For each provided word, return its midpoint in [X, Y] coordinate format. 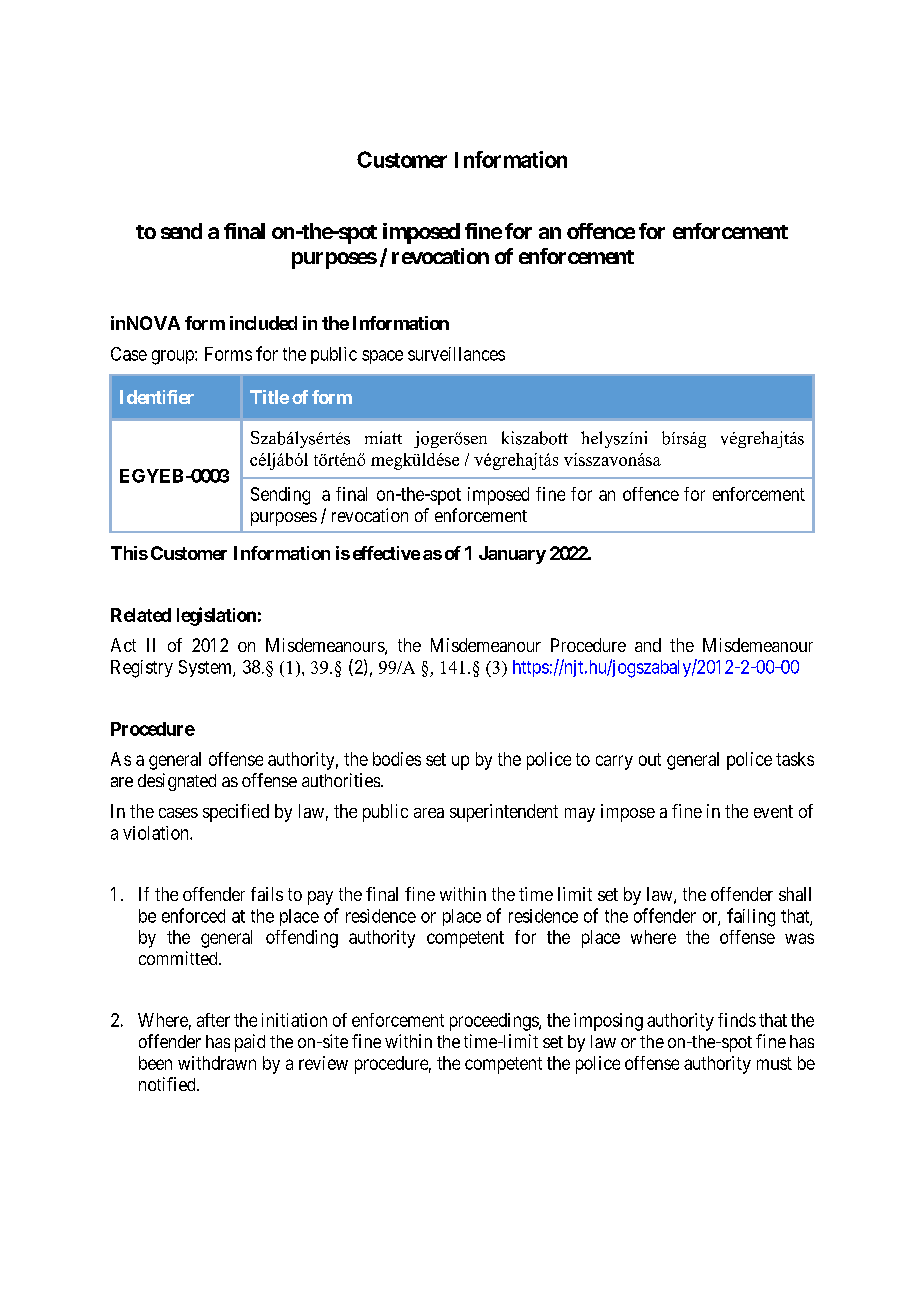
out [650, 759]
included [263, 323]
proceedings [495, 1022]
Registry [142, 669]
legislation [216, 616]
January [512, 555]
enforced [193, 915]
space [382, 357]
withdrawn [217, 1063]
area [429, 813]
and [648, 645]
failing [751, 917]
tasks [795, 759]
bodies [397, 759]
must [774, 1063]
